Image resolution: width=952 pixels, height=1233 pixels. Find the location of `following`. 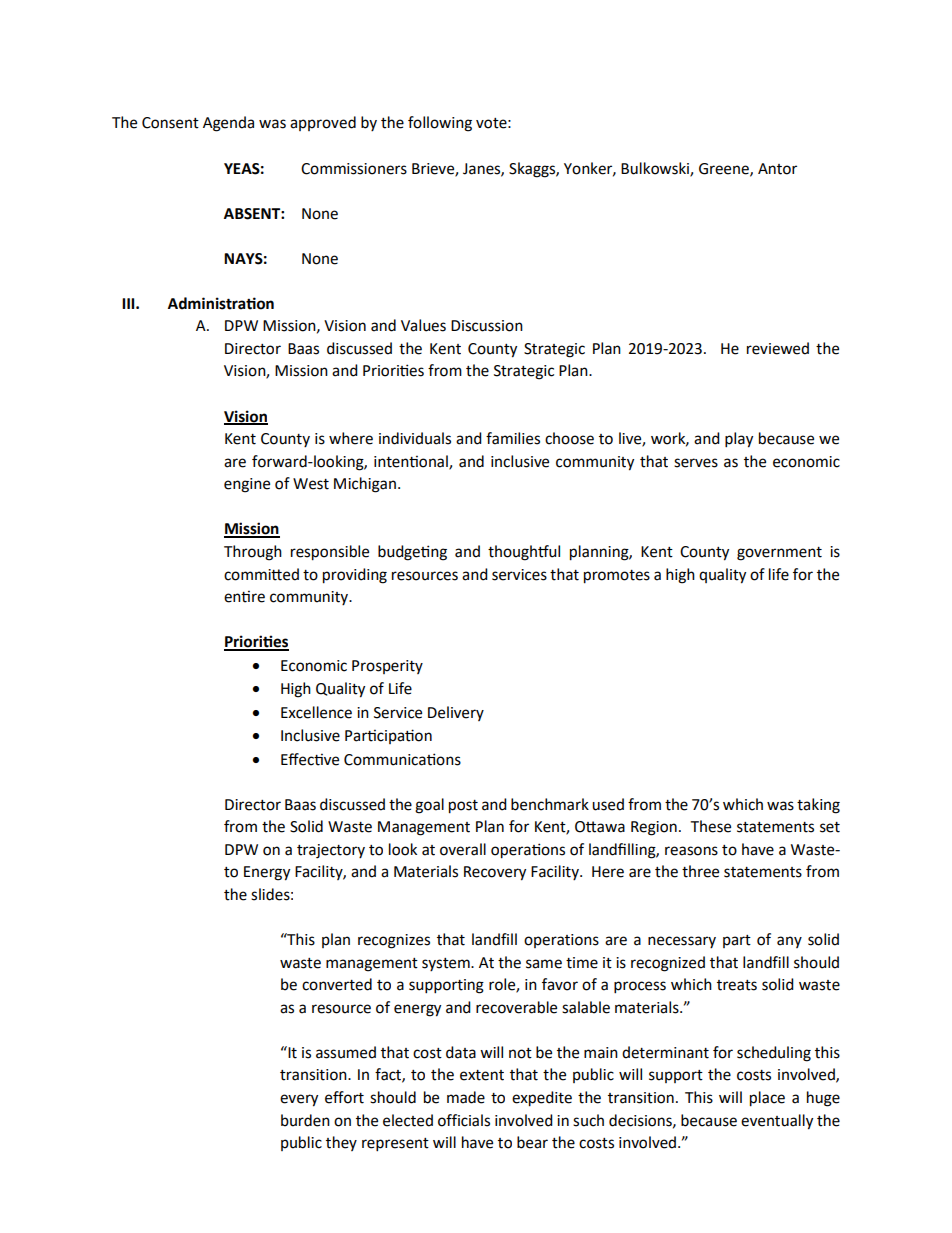

following is located at coordinates (440, 124).
